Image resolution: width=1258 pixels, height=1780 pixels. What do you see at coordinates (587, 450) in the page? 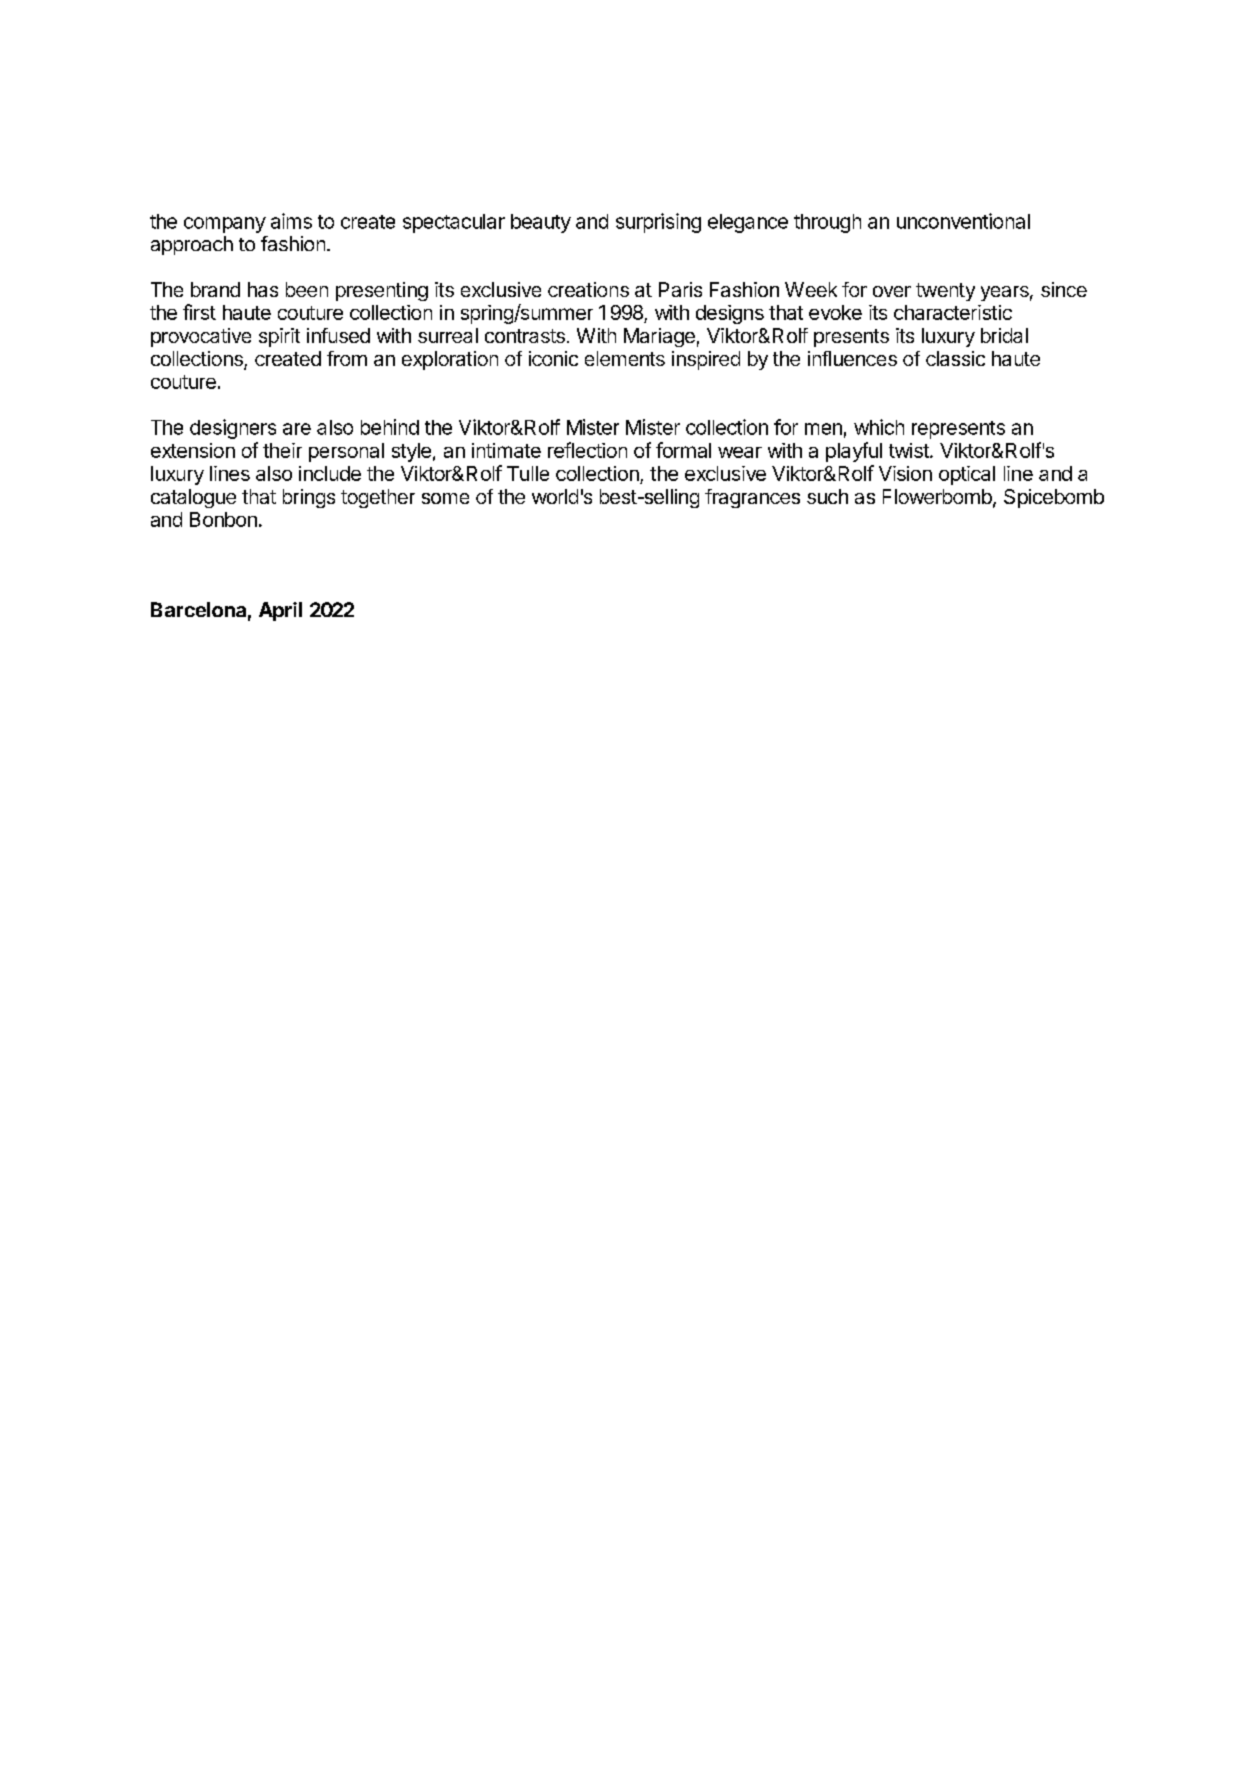
I see `reflection` at bounding box center [587, 450].
